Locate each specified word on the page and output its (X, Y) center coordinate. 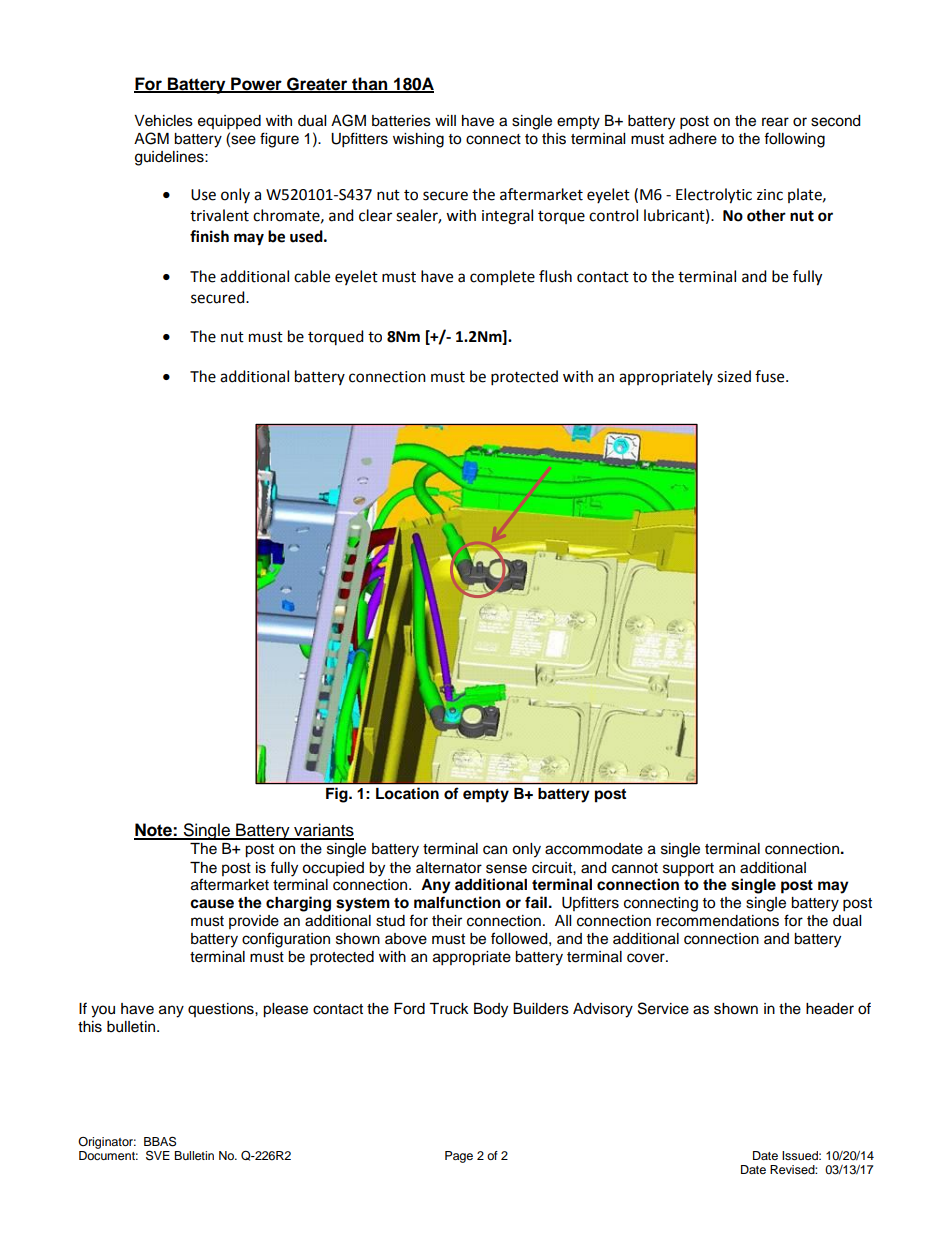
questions (222, 1010)
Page (459, 1157)
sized (734, 376)
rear (775, 122)
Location (407, 793)
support (688, 870)
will (445, 120)
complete (502, 278)
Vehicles (163, 121)
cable (312, 276)
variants (323, 831)
